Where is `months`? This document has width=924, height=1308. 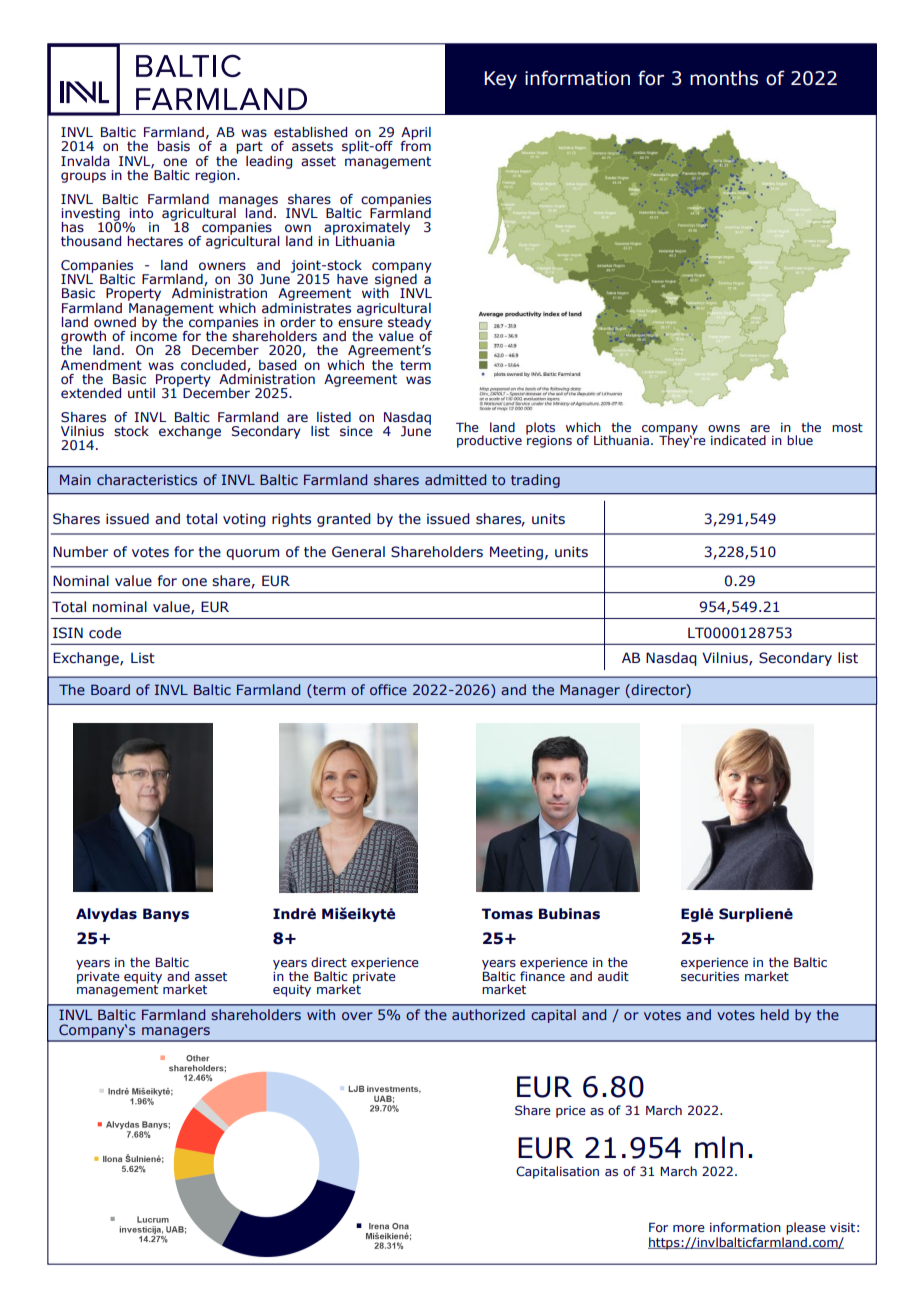 months is located at coordinates (724, 78).
